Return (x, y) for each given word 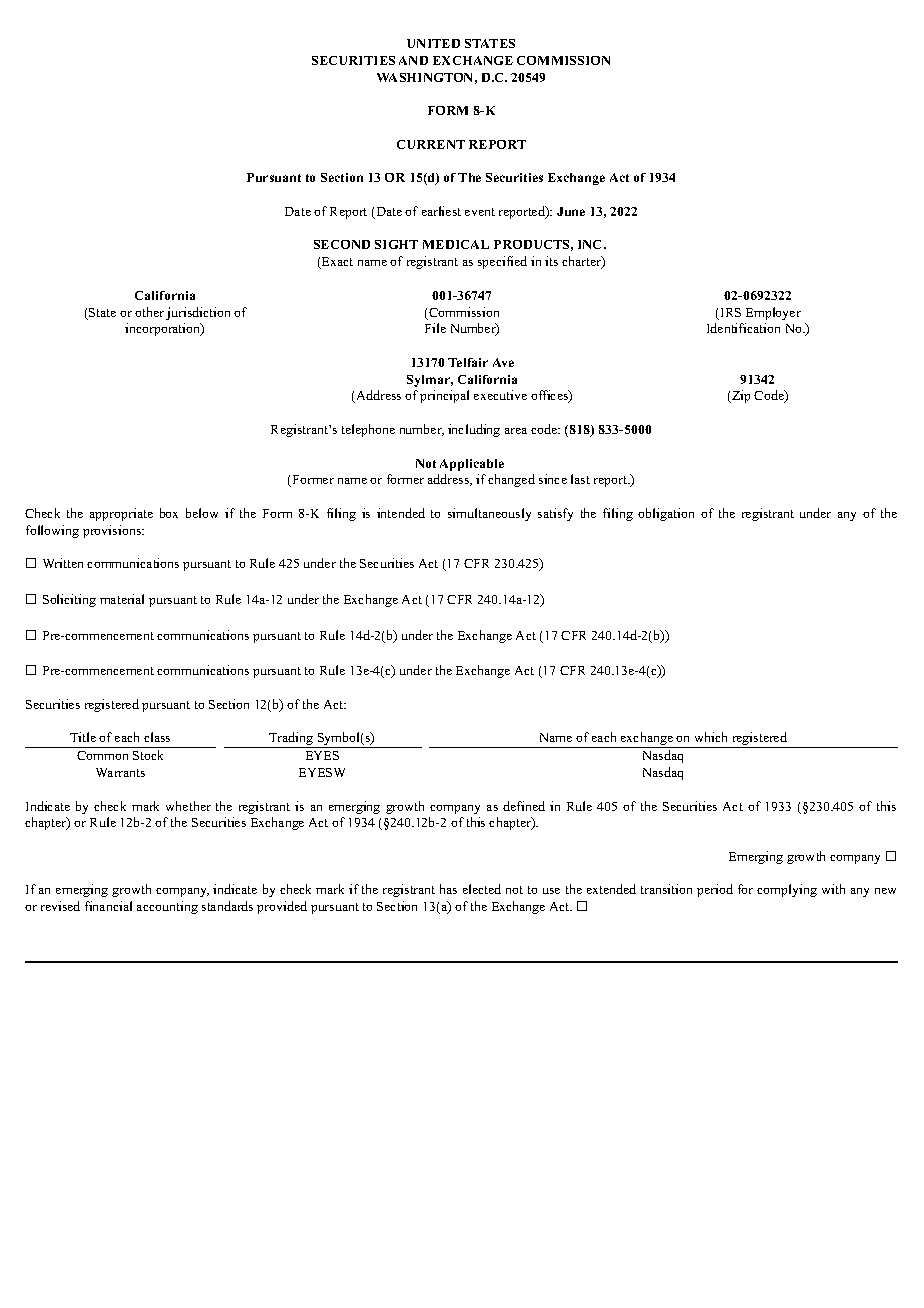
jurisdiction (198, 313)
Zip (740, 396)
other (149, 312)
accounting (167, 907)
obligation (666, 514)
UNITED (433, 43)
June (571, 211)
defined (524, 806)
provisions (113, 531)
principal (444, 396)
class (157, 737)
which (711, 737)
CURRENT (431, 144)
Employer (773, 313)
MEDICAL (456, 244)
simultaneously (489, 514)
